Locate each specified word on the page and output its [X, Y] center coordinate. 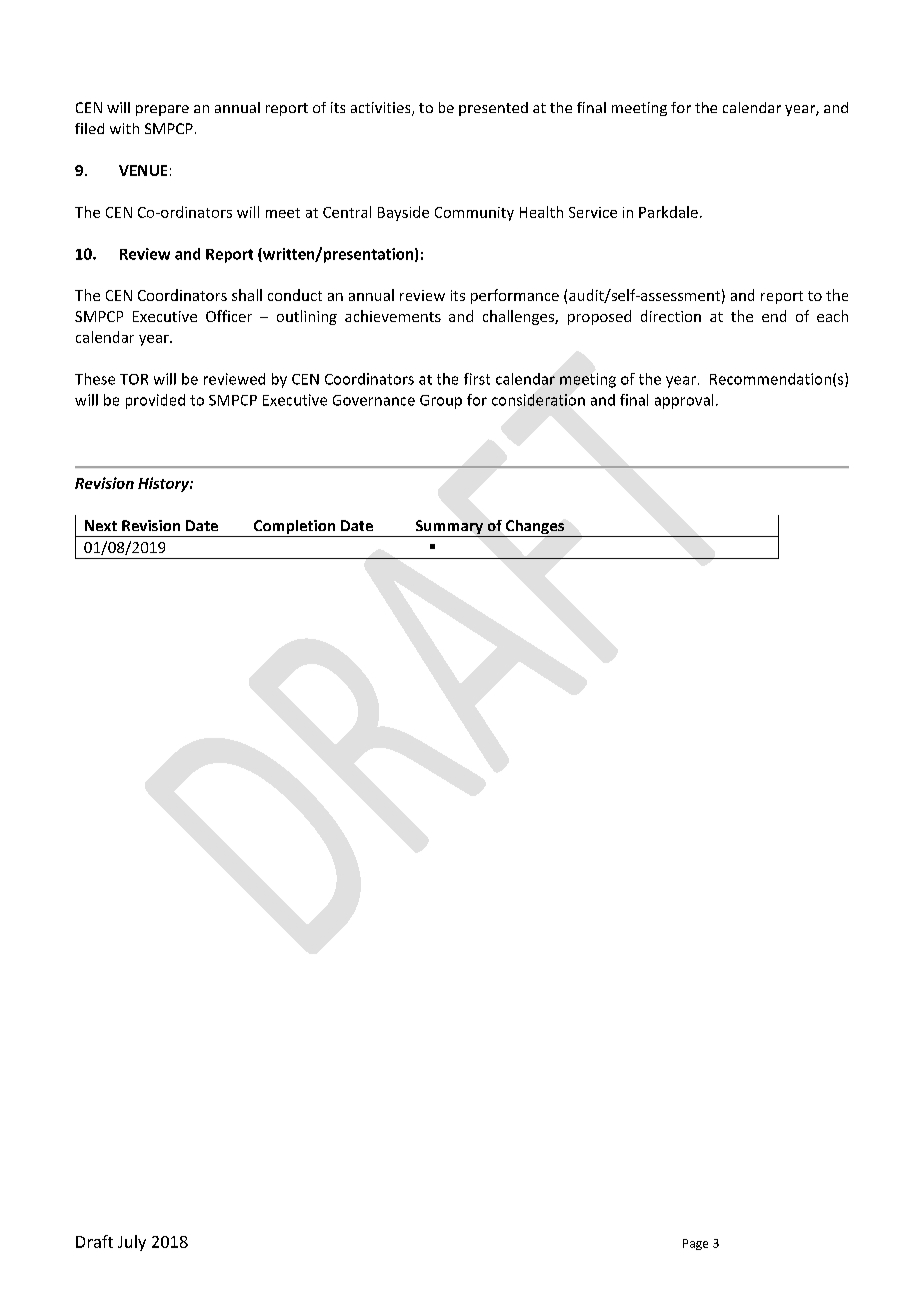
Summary [449, 528]
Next [101, 525]
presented [493, 109]
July [132, 1243]
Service [593, 212]
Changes [535, 528]
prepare [162, 110]
